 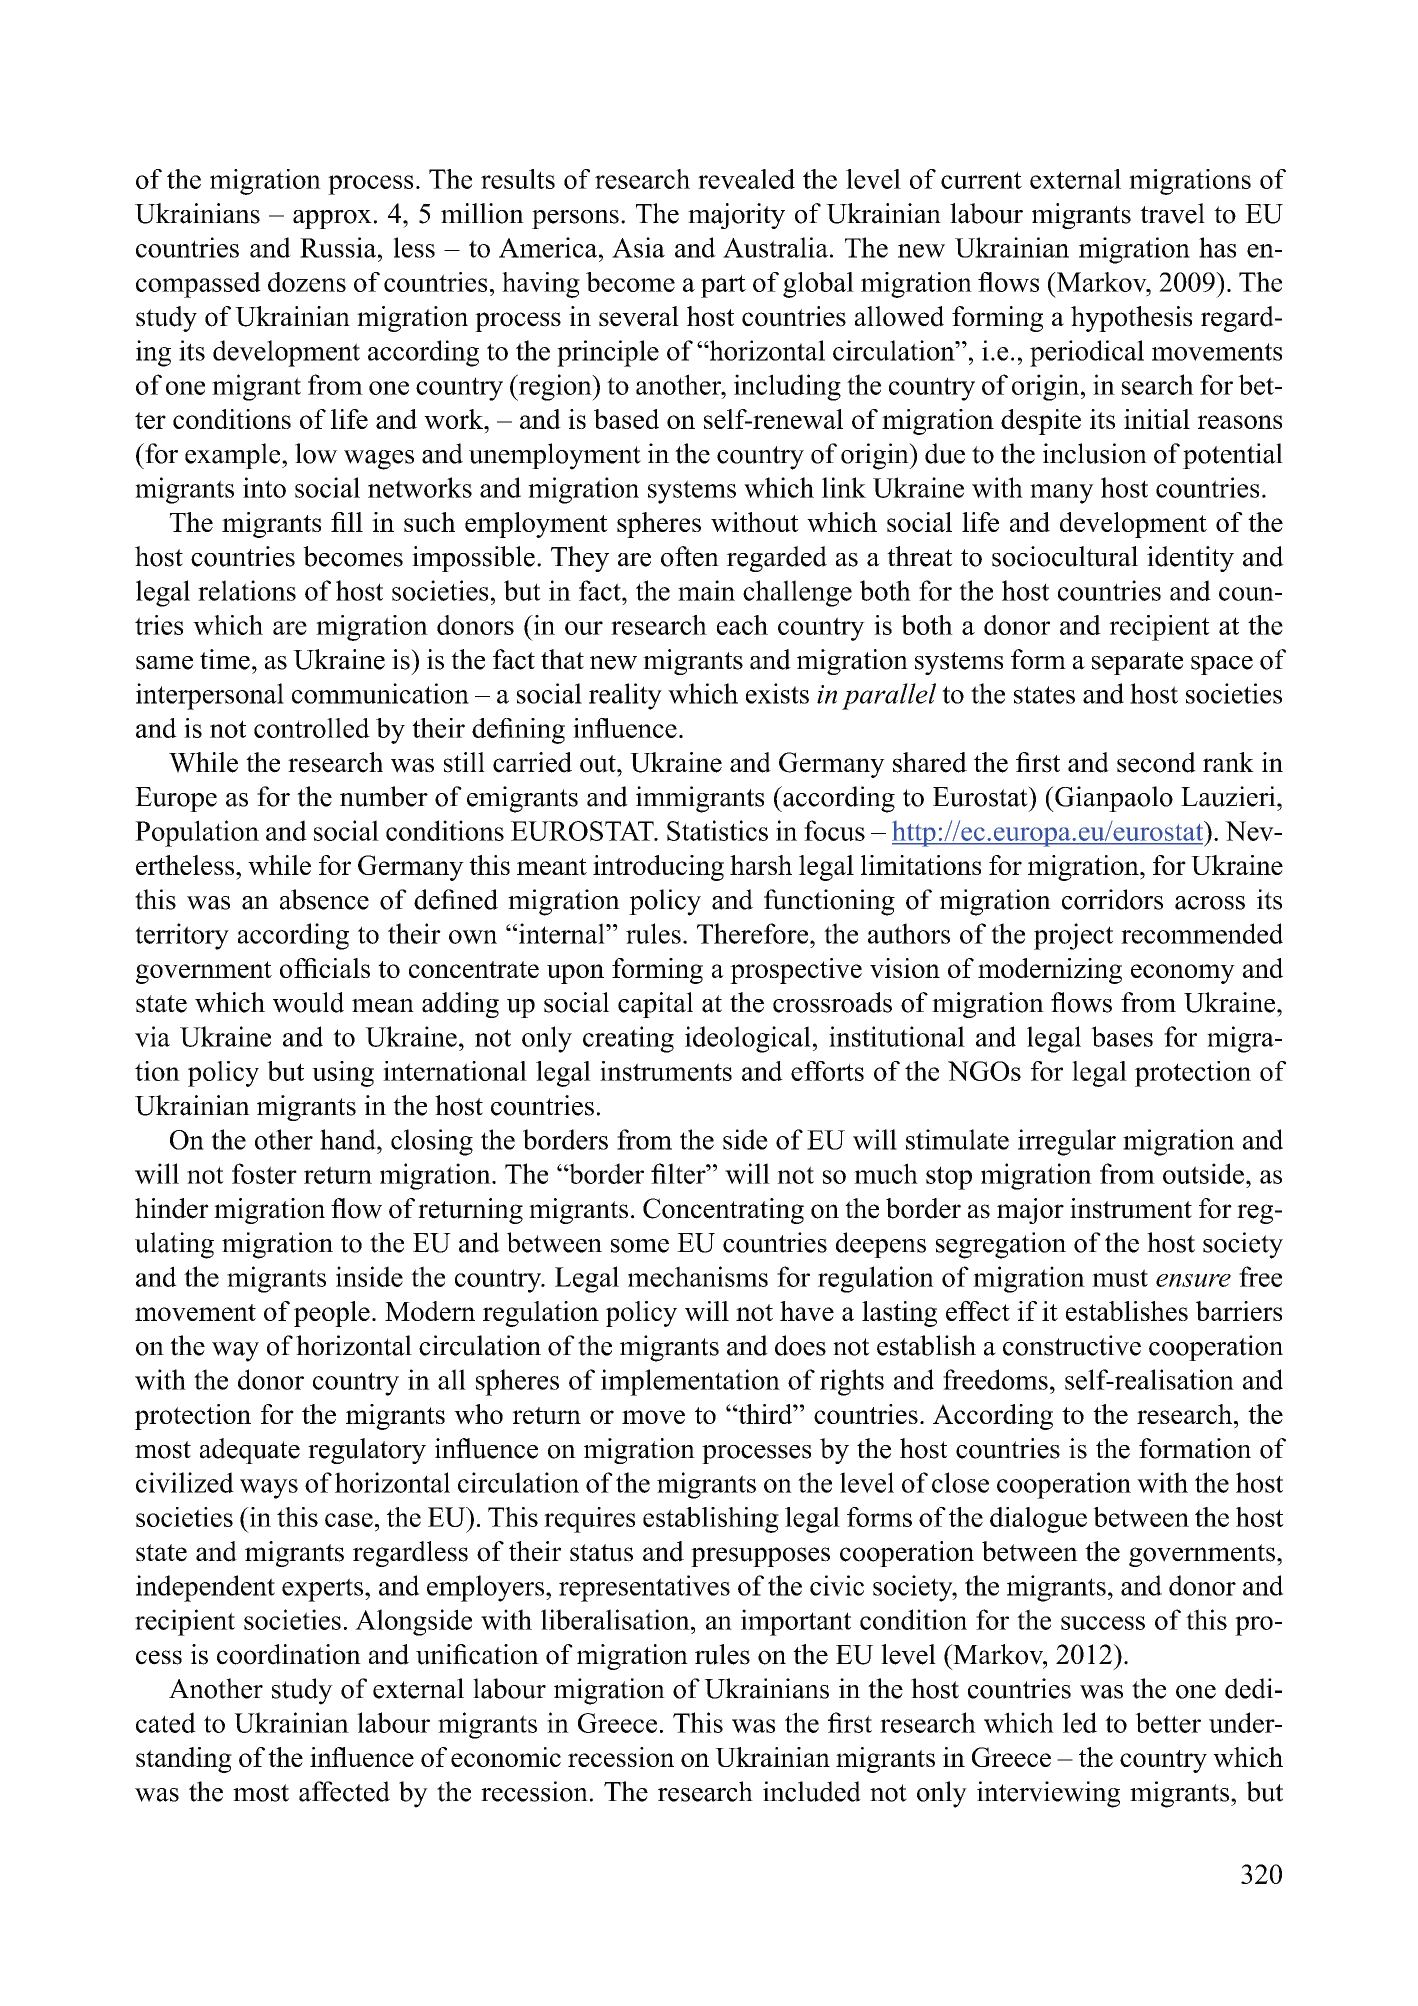 I want to click on travel, so click(x=1172, y=213).
